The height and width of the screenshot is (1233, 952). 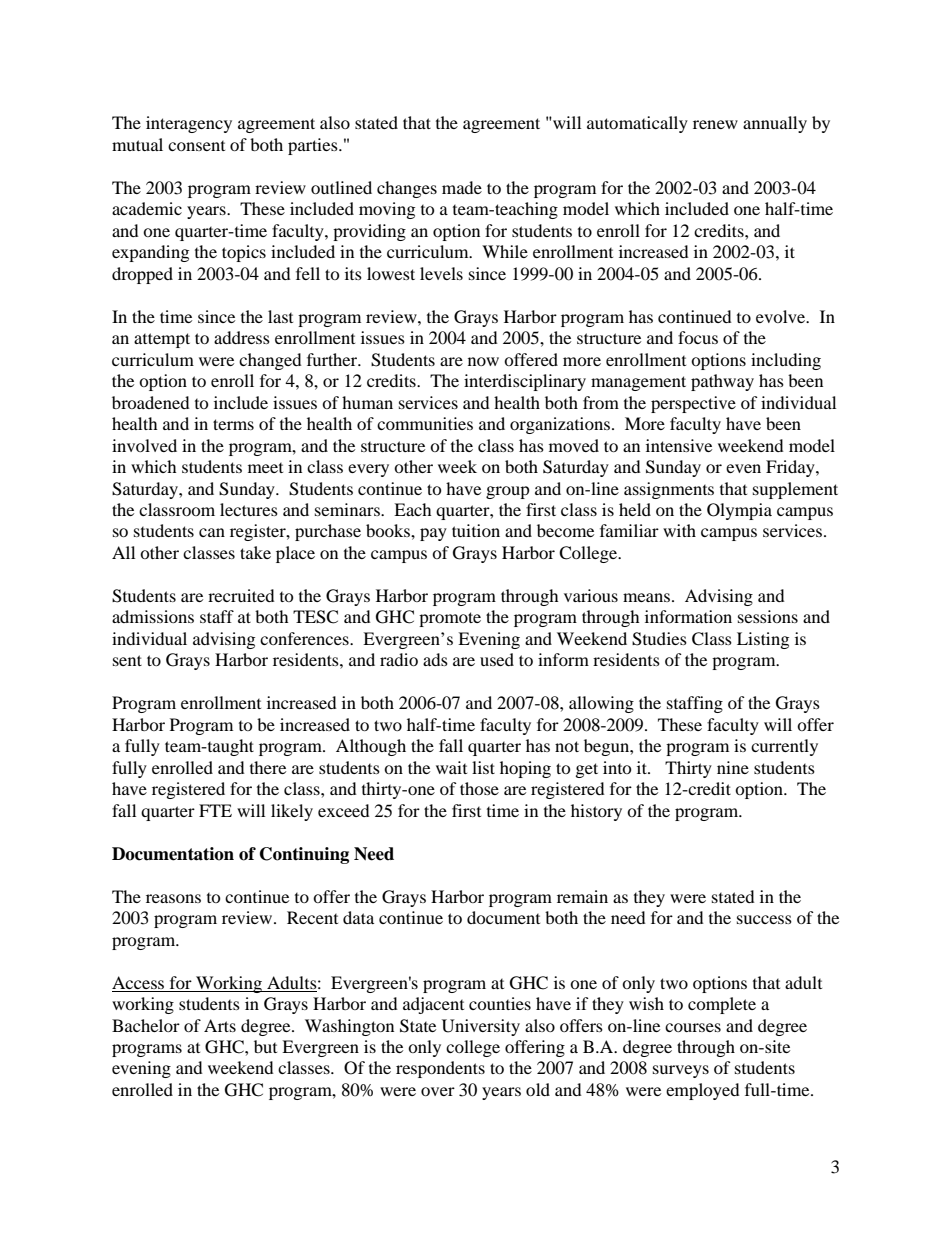 What do you see at coordinates (733, 767) in the screenshot?
I see `nine` at bounding box center [733, 767].
